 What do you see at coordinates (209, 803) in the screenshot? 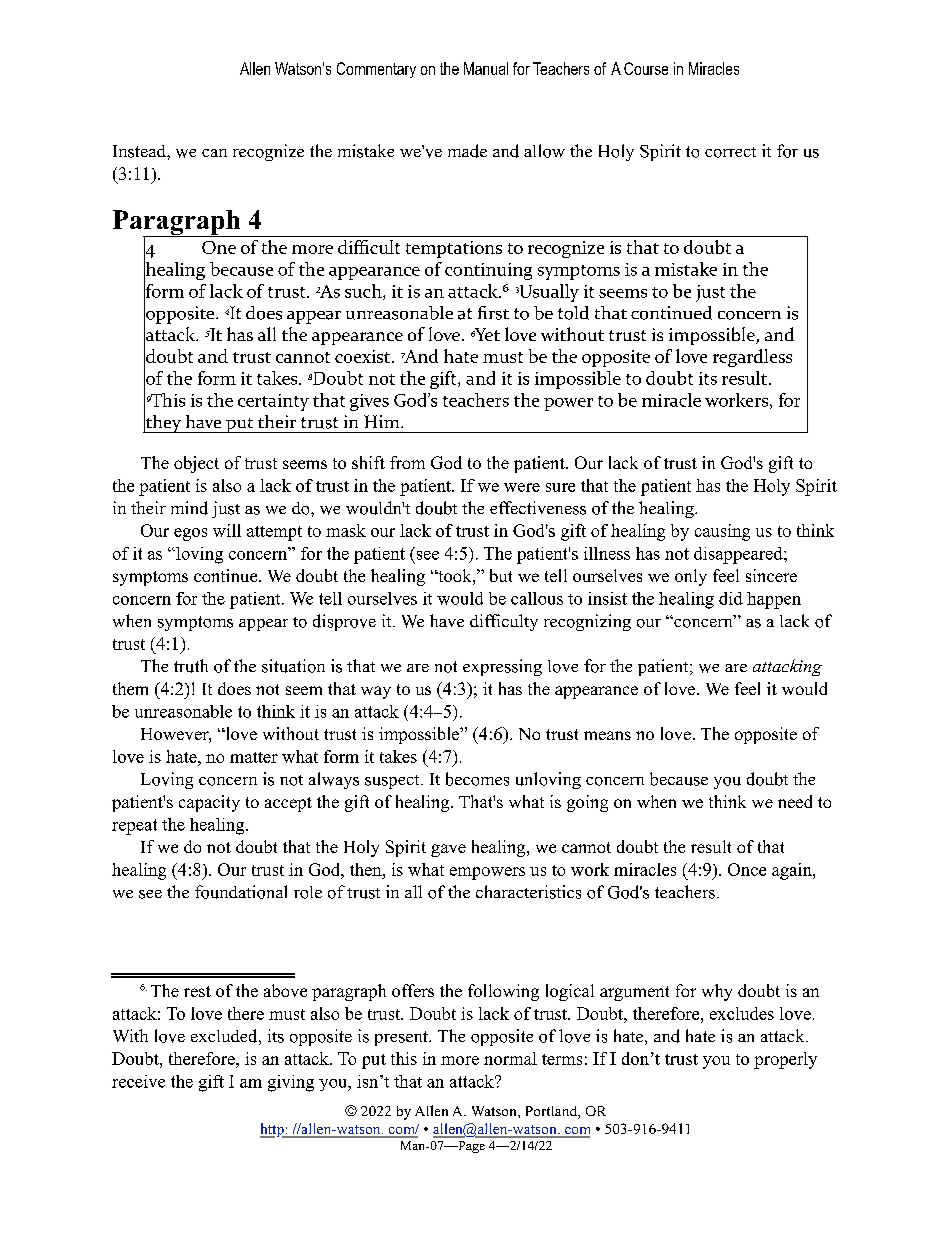
I see `capacity` at bounding box center [209, 803].
